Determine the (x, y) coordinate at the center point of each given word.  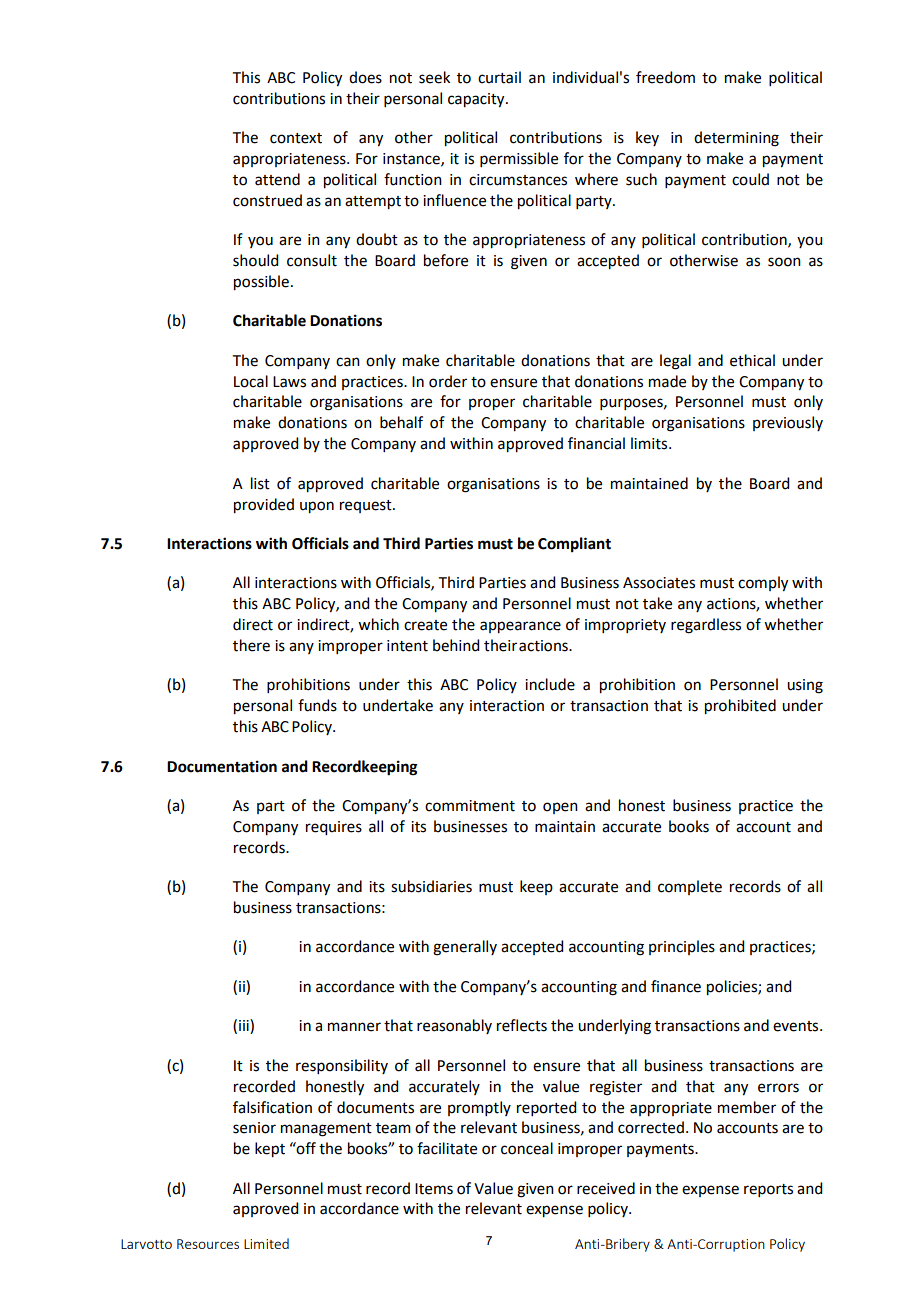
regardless (706, 626)
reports (768, 1190)
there (251, 645)
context (296, 138)
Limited (266, 1243)
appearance (520, 627)
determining (736, 139)
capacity (477, 100)
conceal (527, 1148)
